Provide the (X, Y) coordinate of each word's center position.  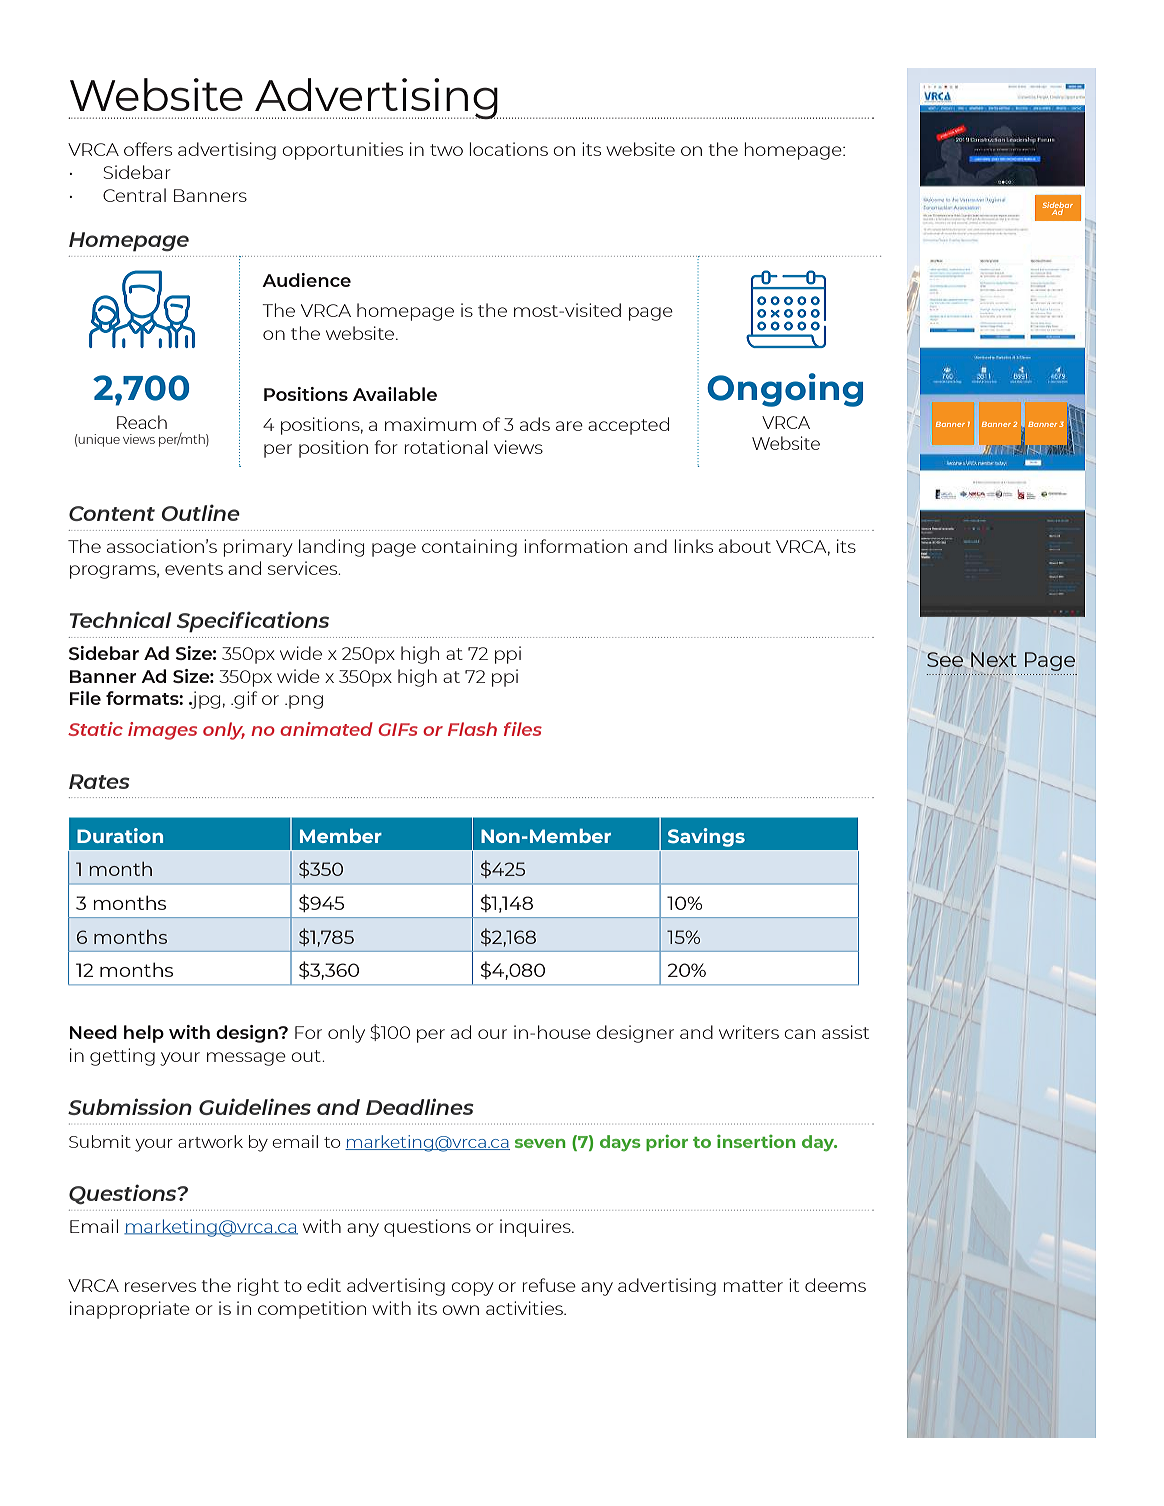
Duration (120, 835)
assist (845, 1032)
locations (509, 149)
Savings (706, 837)
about (745, 546)
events (194, 569)
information (575, 546)
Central (134, 195)
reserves (160, 1287)
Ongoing (785, 390)
